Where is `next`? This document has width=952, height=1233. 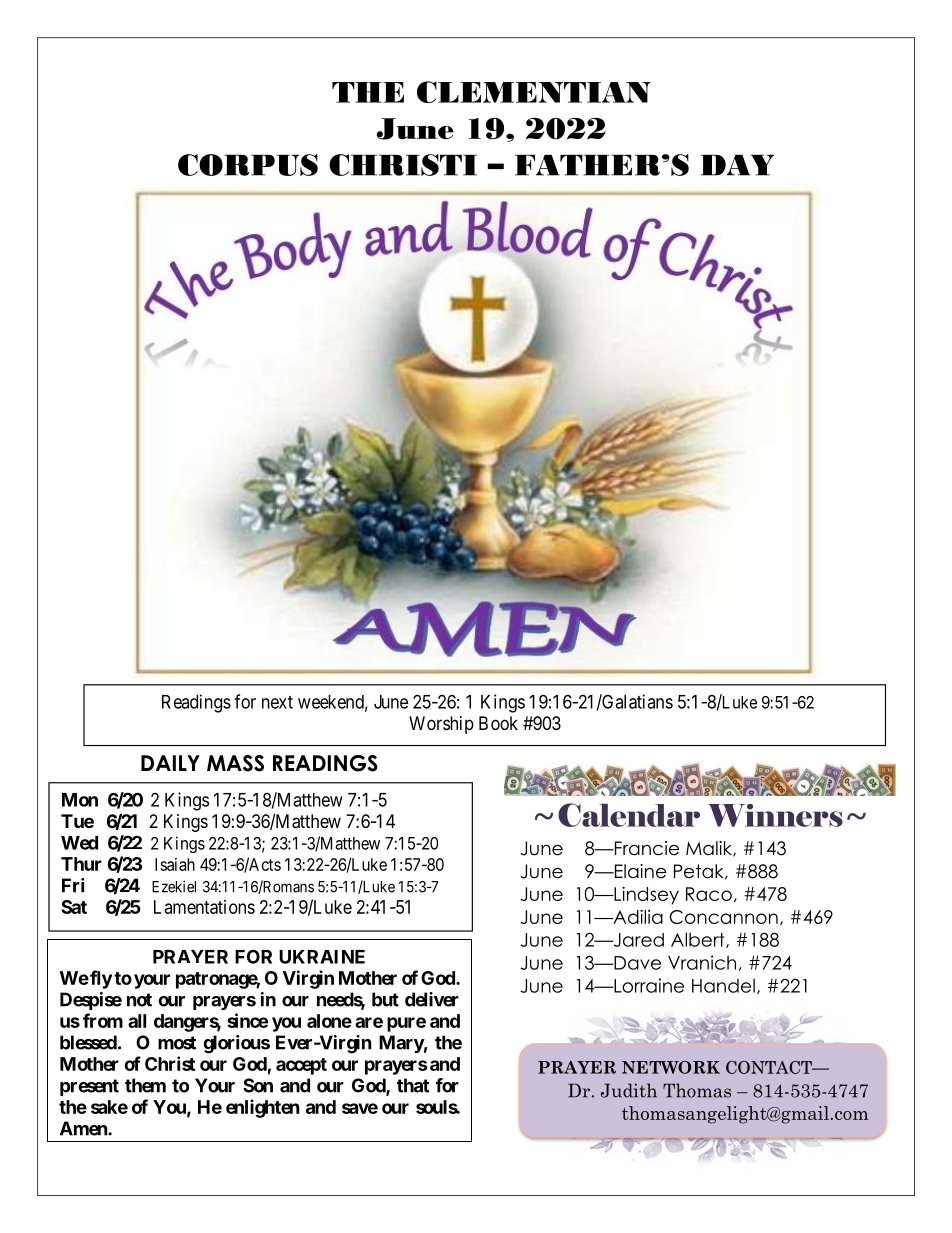
next is located at coordinates (277, 702).
